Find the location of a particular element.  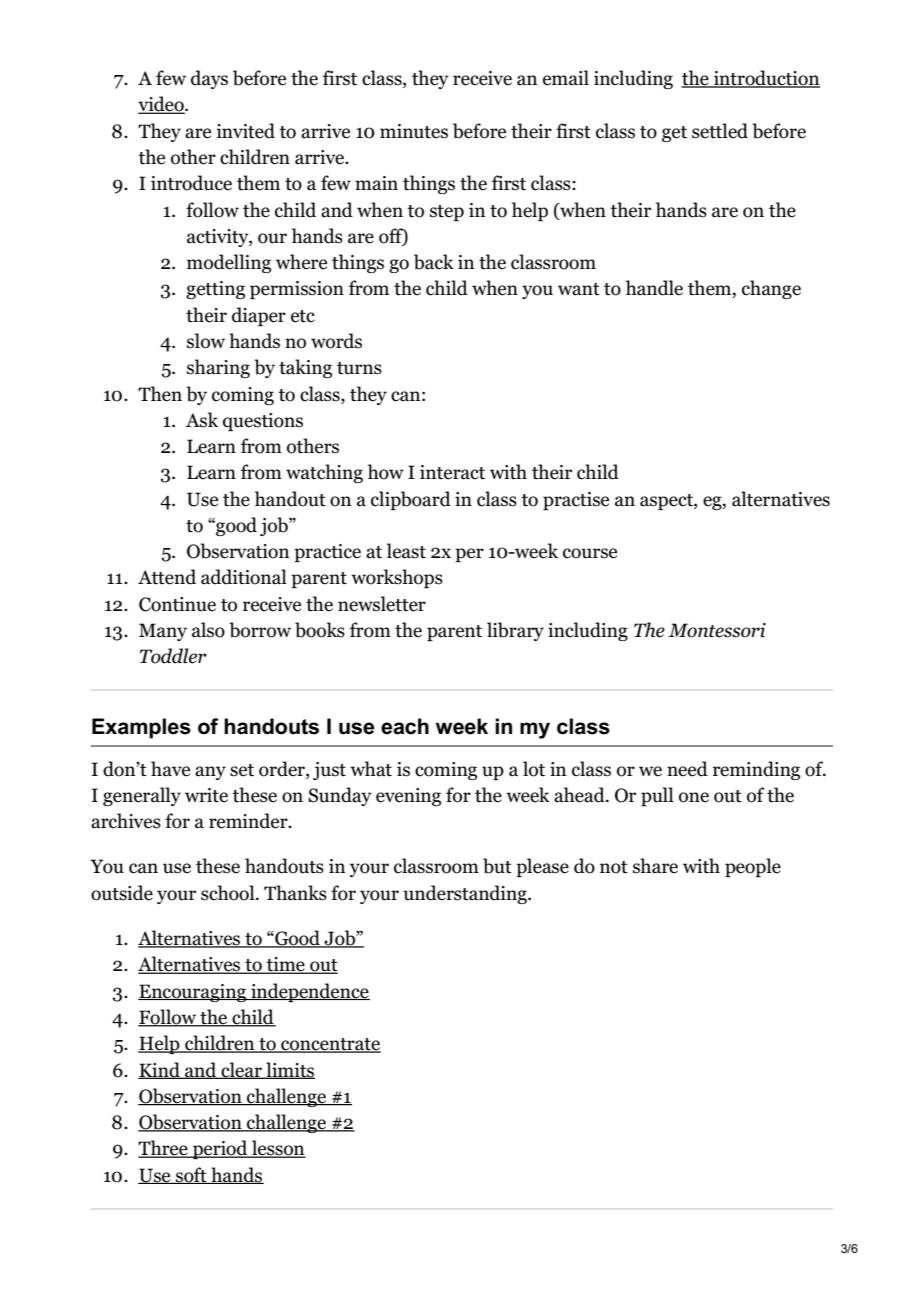

write is located at coordinates (206, 795).
